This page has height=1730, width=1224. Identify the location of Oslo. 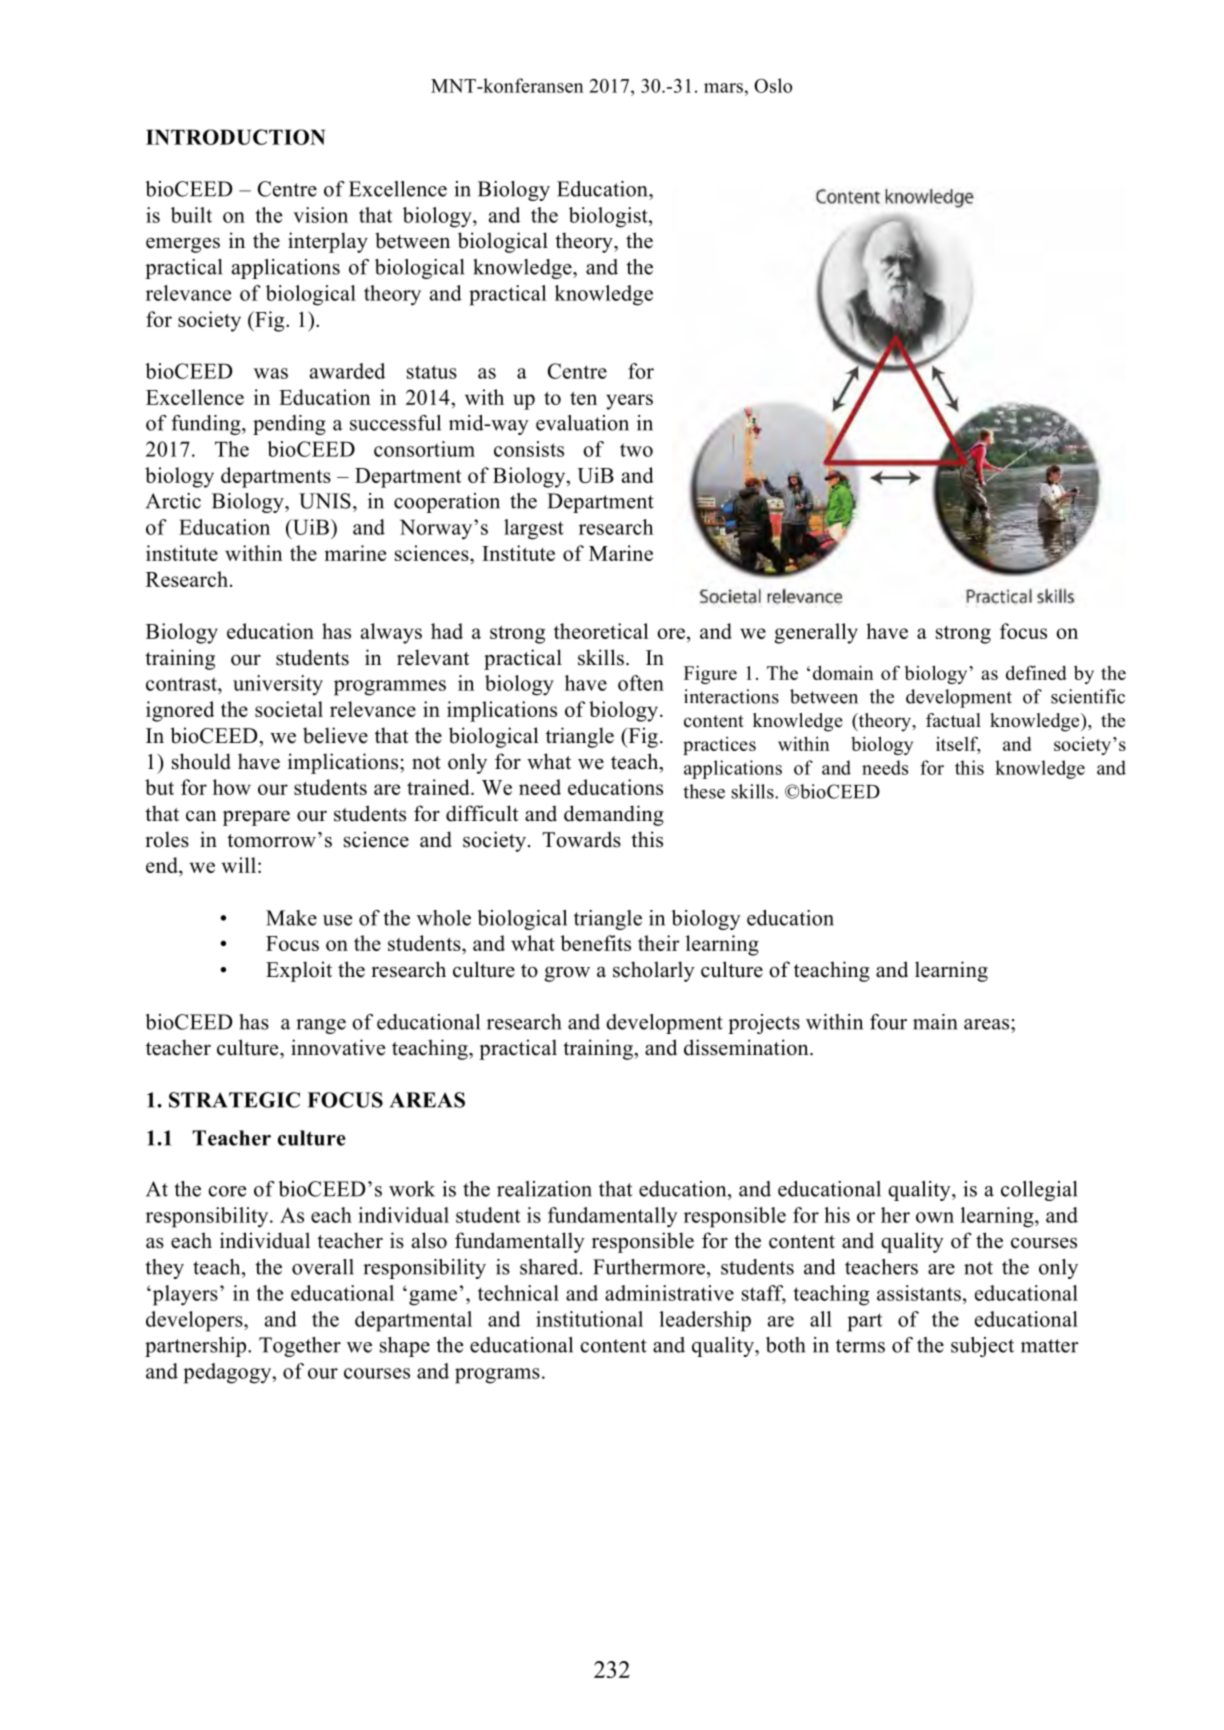
(773, 85).
